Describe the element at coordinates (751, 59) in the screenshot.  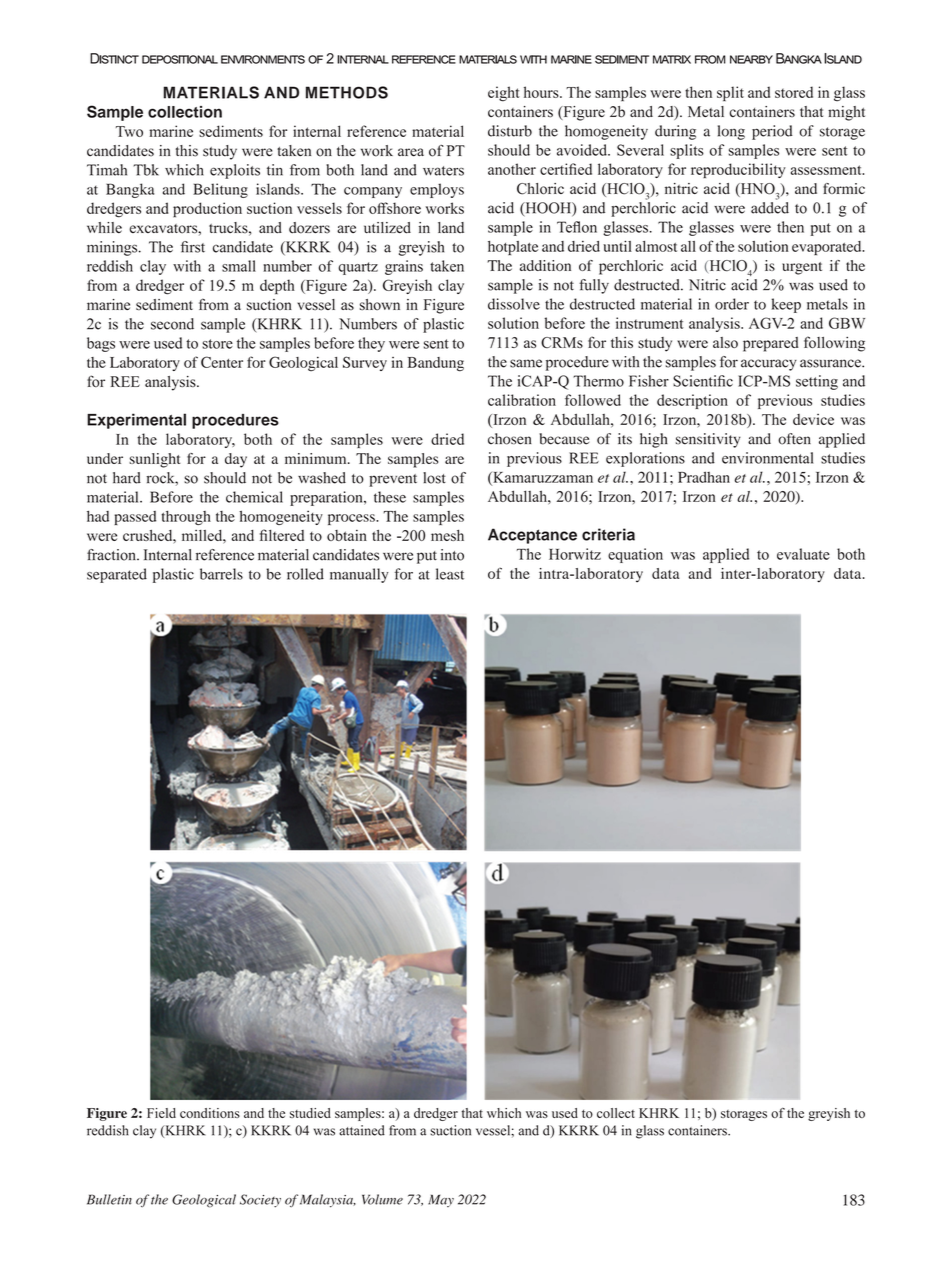
I see `nearby` at that location.
